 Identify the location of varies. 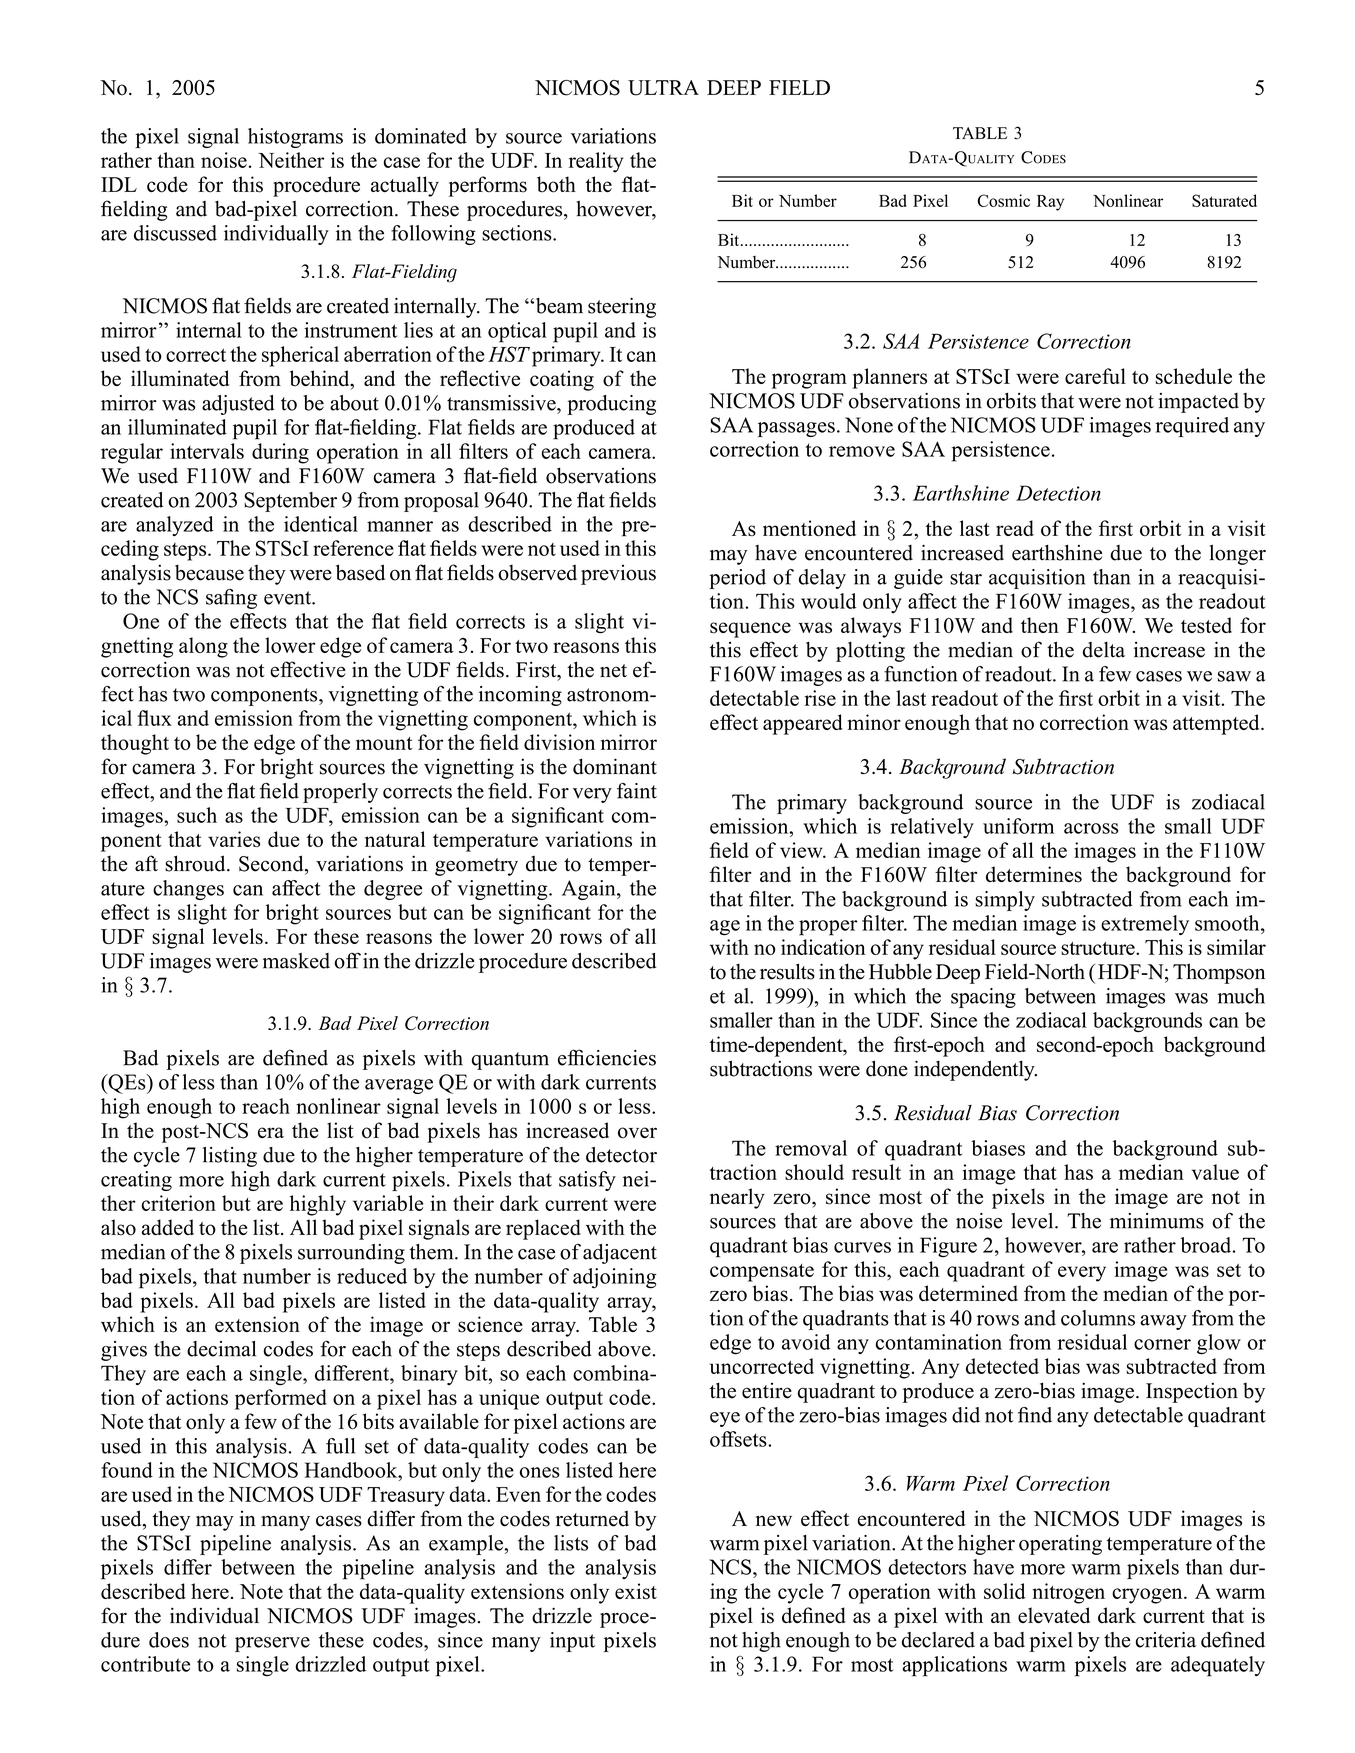
(234, 839).
